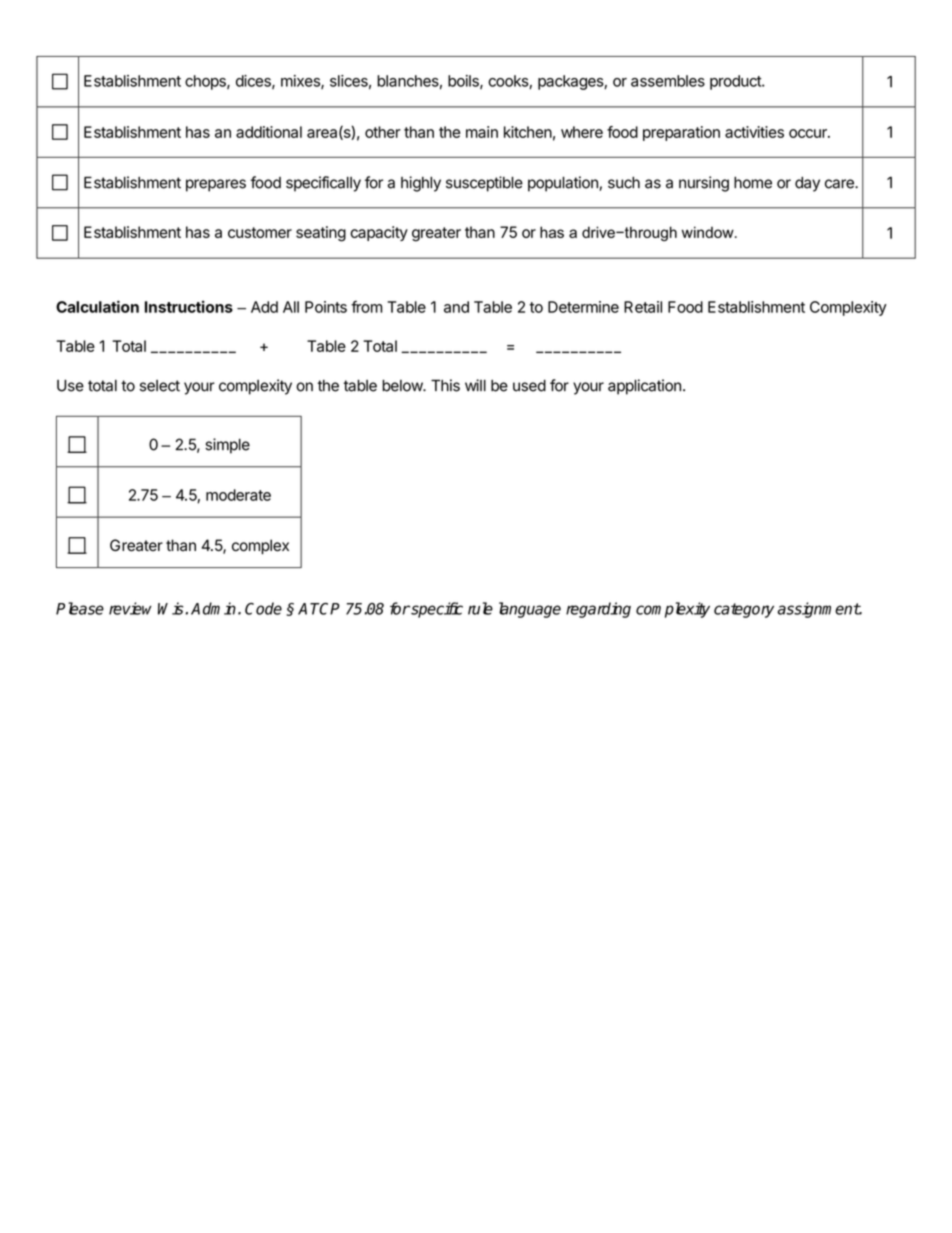 This screenshot has height=1233, width=952. Describe the element at coordinates (172, 608) in the screenshot. I see `Wis` at that location.
